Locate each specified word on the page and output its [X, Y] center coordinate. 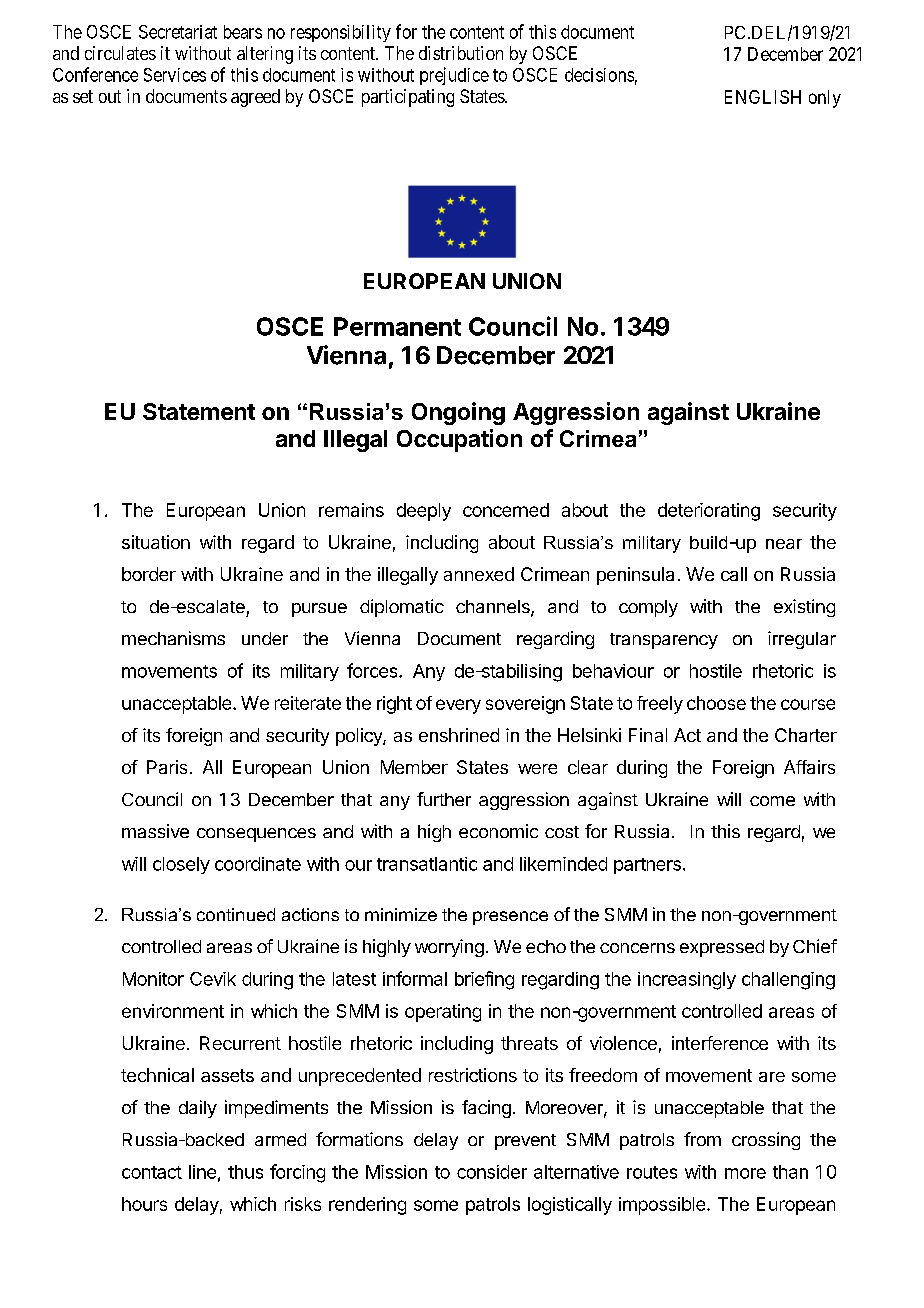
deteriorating [709, 512]
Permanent [397, 326]
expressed [722, 948]
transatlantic [427, 864]
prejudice [454, 76]
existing [804, 608]
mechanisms [173, 638]
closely [181, 865]
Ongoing [458, 413]
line [202, 1172]
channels [494, 608]
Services [175, 75]
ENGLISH [763, 97]
